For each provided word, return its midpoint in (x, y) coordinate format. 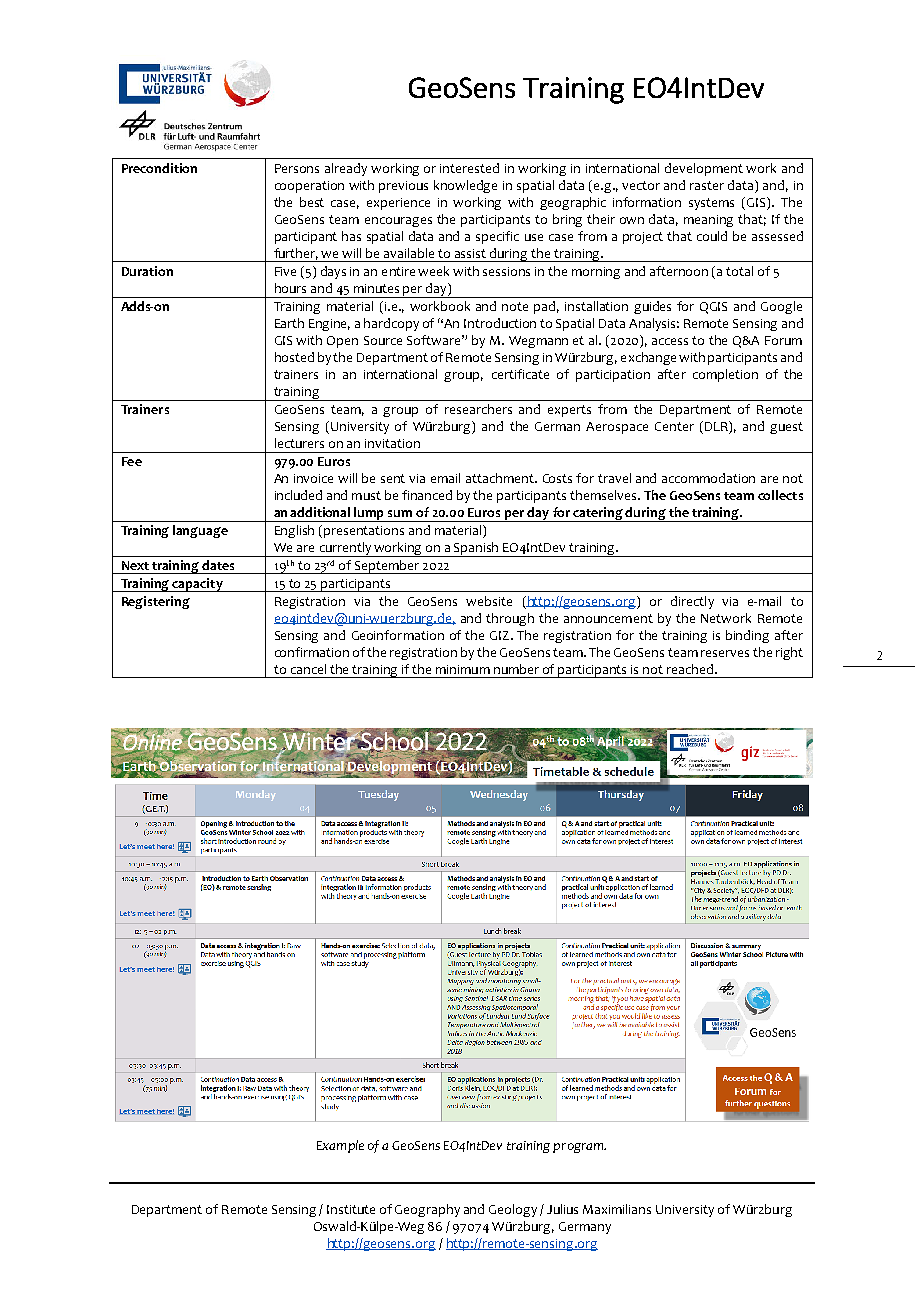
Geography (427, 1210)
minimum (463, 669)
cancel (308, 669)
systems (711, 204)
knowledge (465, 186)
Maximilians (617, 1209)
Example (340, 1146)
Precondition (159, 168)
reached (691, 669)
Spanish (477, 549)
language (200, 531)
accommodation (708, 478)
